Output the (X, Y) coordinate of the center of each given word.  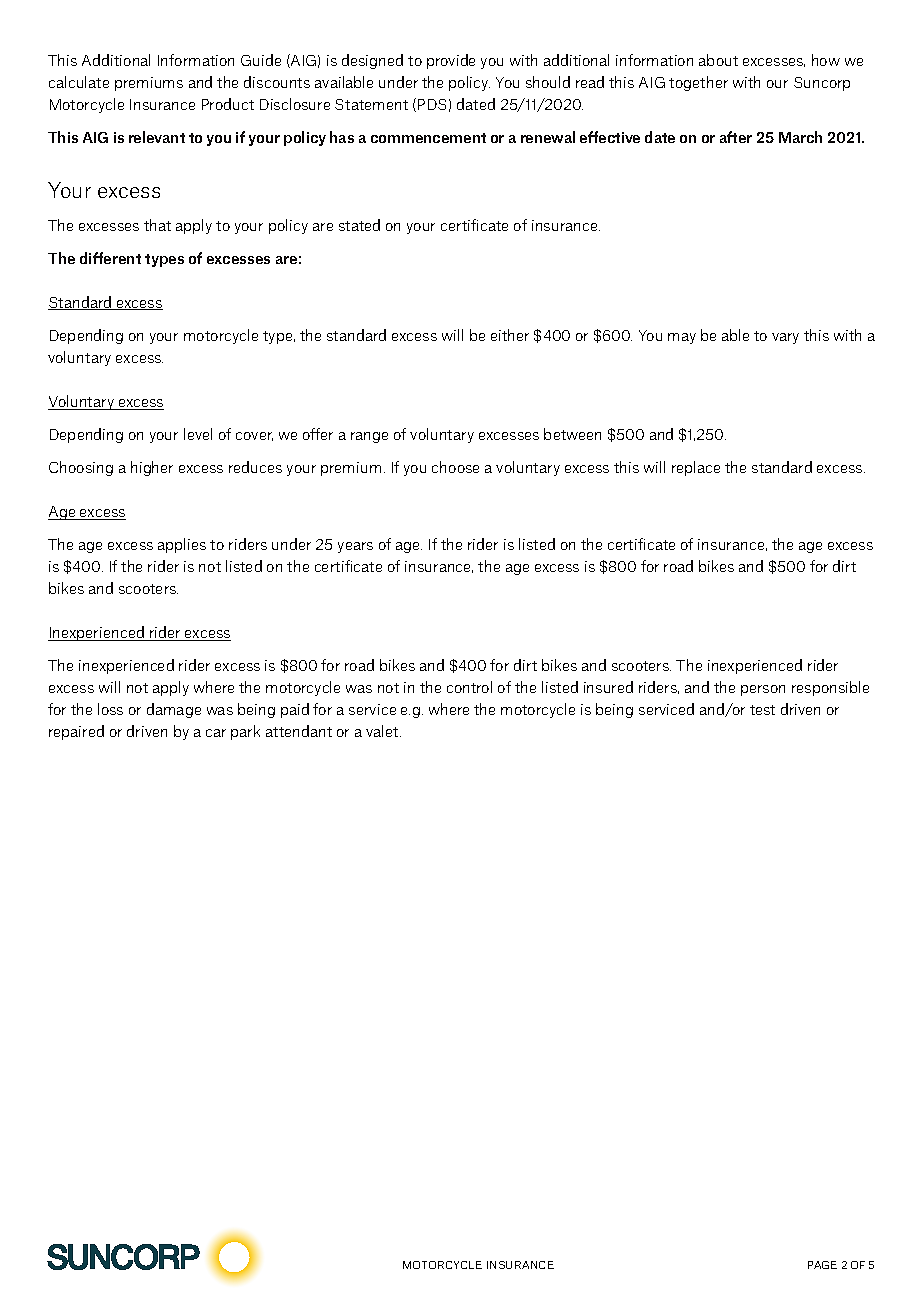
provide (451, 61)
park (245, 732)
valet (383, 731)
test (762, 710)
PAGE (822, 1265)
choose (455, 467)
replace (696, 468)
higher (152, 468)
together (698, 83)
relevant (157, 137)
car (216, 733)
